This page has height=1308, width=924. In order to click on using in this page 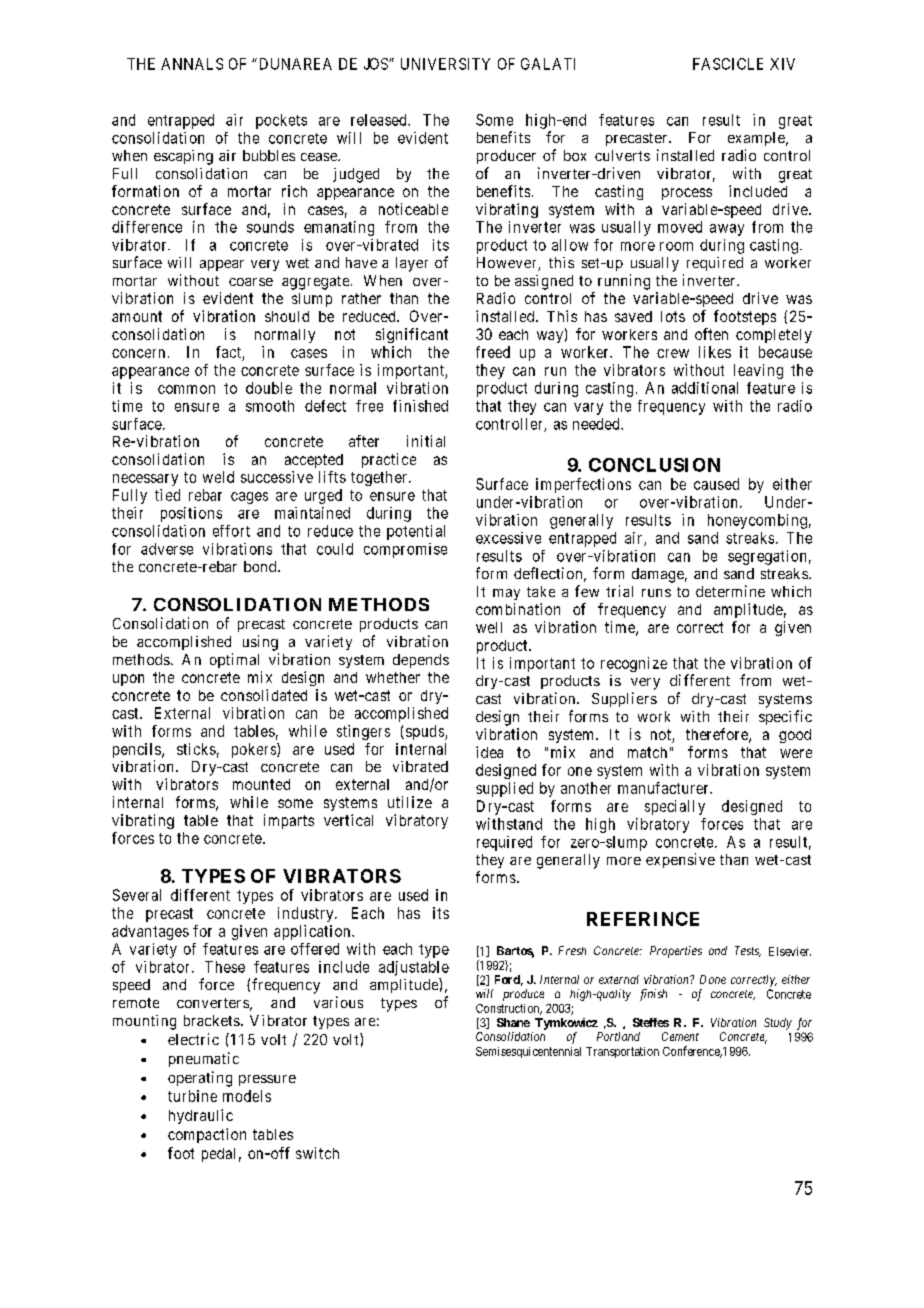, I will do `click(260, 643)`.
